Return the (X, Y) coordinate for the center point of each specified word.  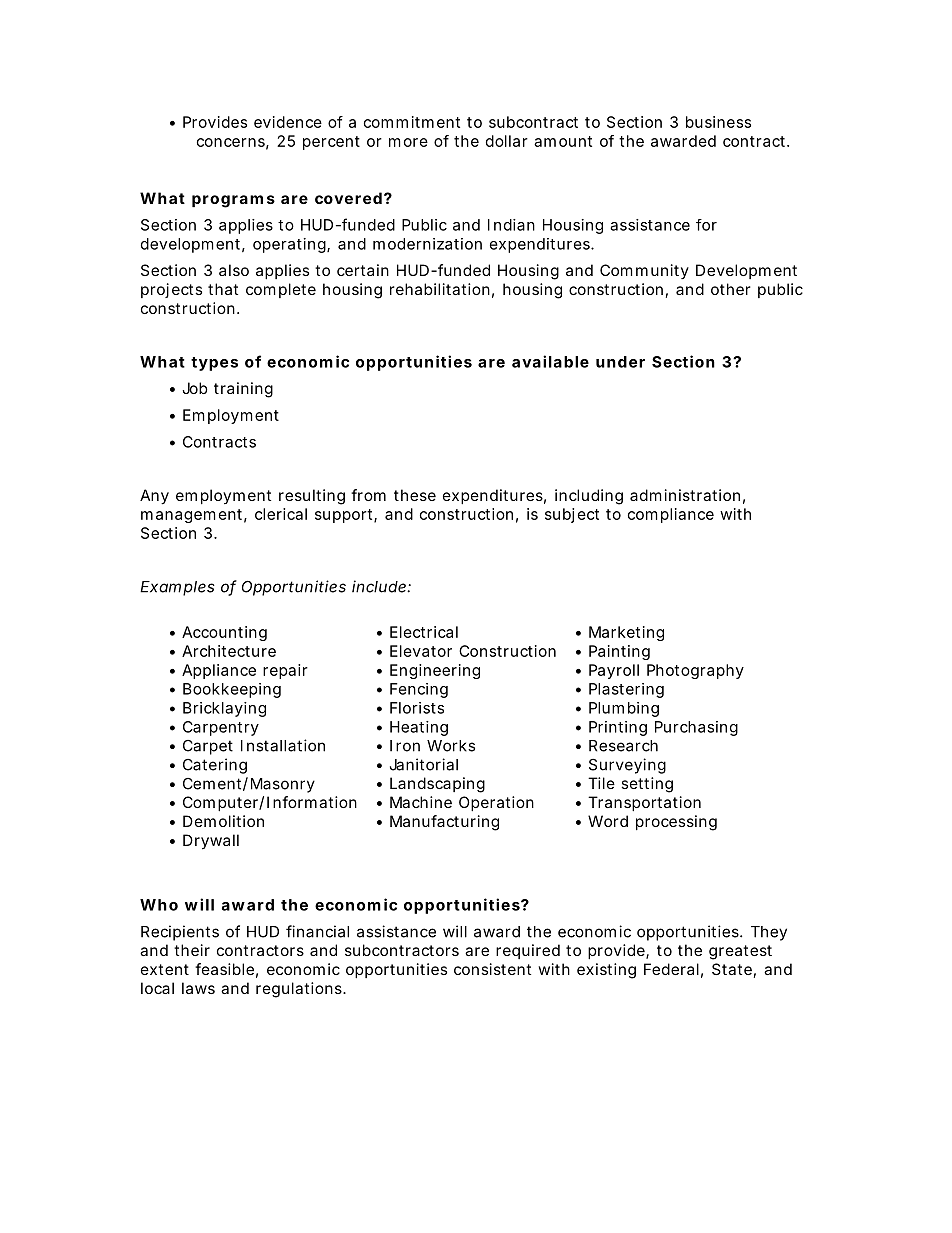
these (415, 495)
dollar (507, 141)
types (214, 364)
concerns (233, 143)
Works (451, 746)
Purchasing (696, 728)
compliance (671, 515)
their (192, 950)
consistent (492, 969)
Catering (215, 766)
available (550, 361)
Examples (177, 588)
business (718, 122)
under (620, 362)
